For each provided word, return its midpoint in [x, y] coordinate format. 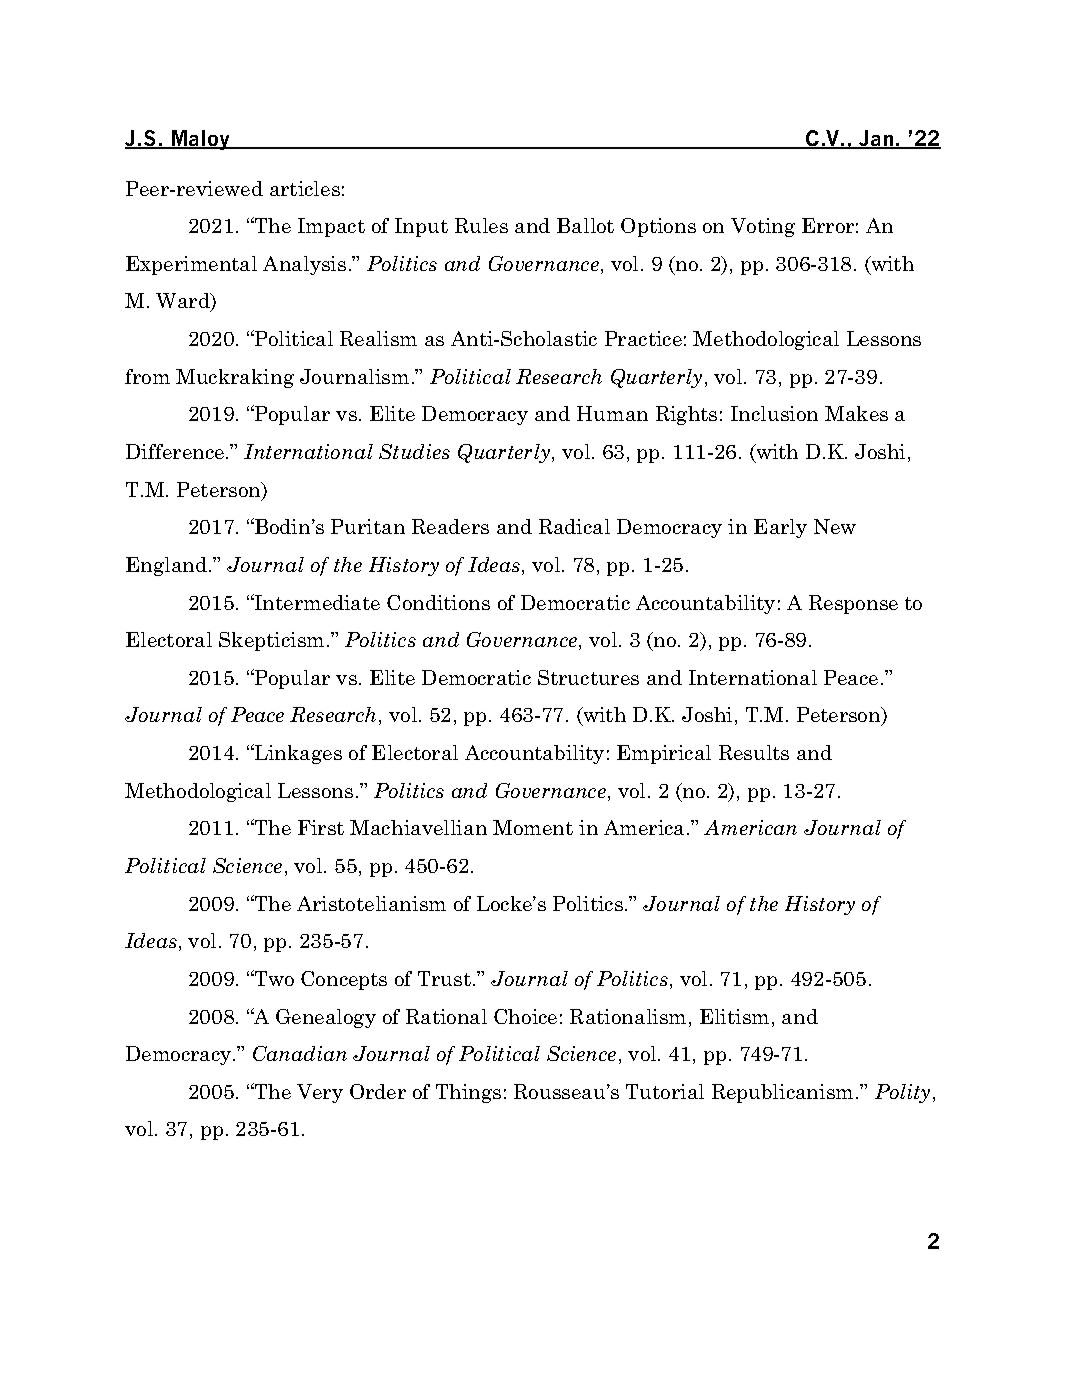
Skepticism [271, 641]
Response [853, 604]
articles [305, 188]
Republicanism [782, 1093]
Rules [481, 225]
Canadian [300, 1053]
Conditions [438, 602]
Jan [876, 139]
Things [468, 1093]
